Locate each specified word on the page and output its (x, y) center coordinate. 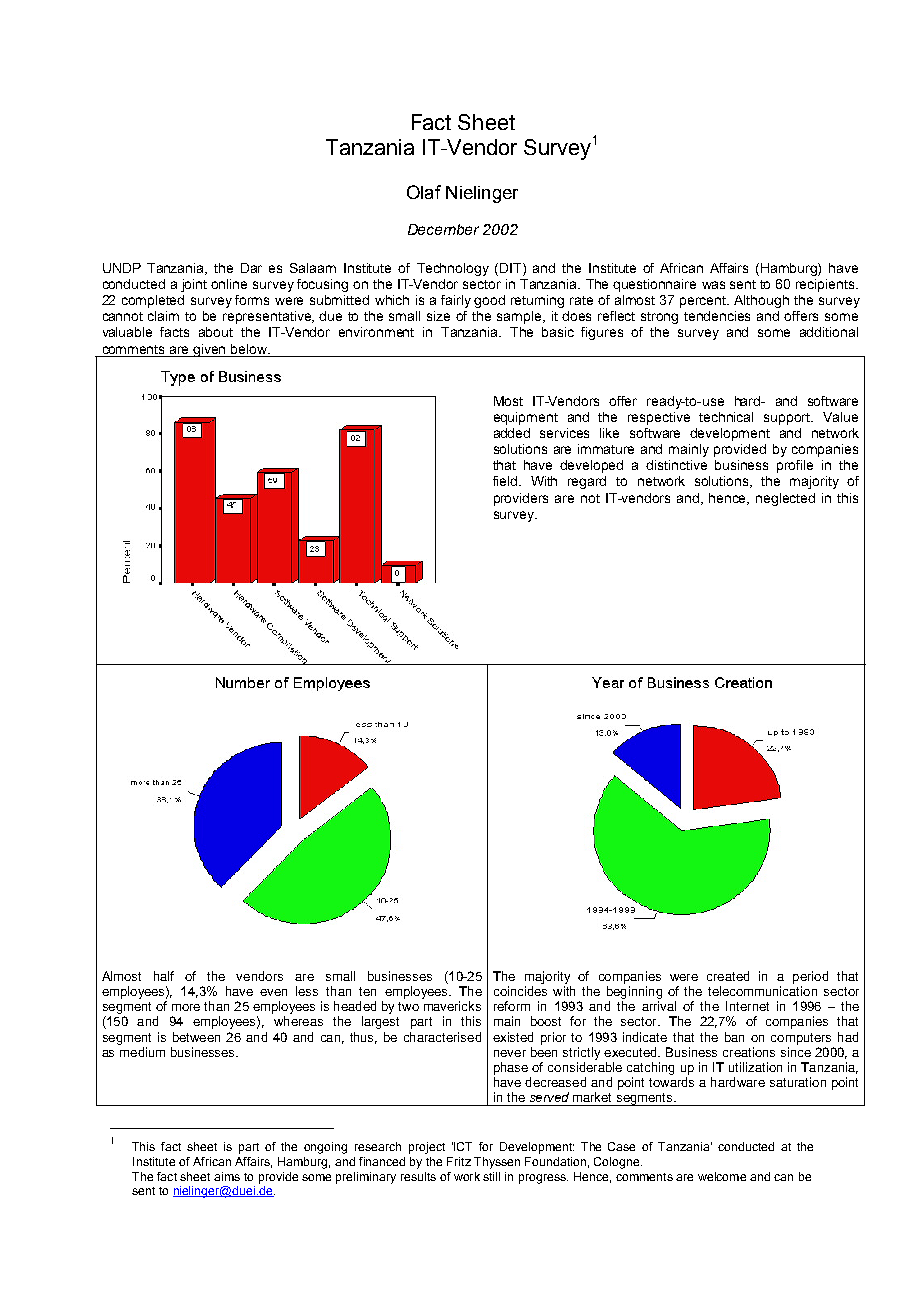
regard (587, 482)
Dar (251, 268)
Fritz (459, 1161)
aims (227, 1176)
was (713, 285)
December (443, 229)
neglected (785, 499)
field (506, 481)
